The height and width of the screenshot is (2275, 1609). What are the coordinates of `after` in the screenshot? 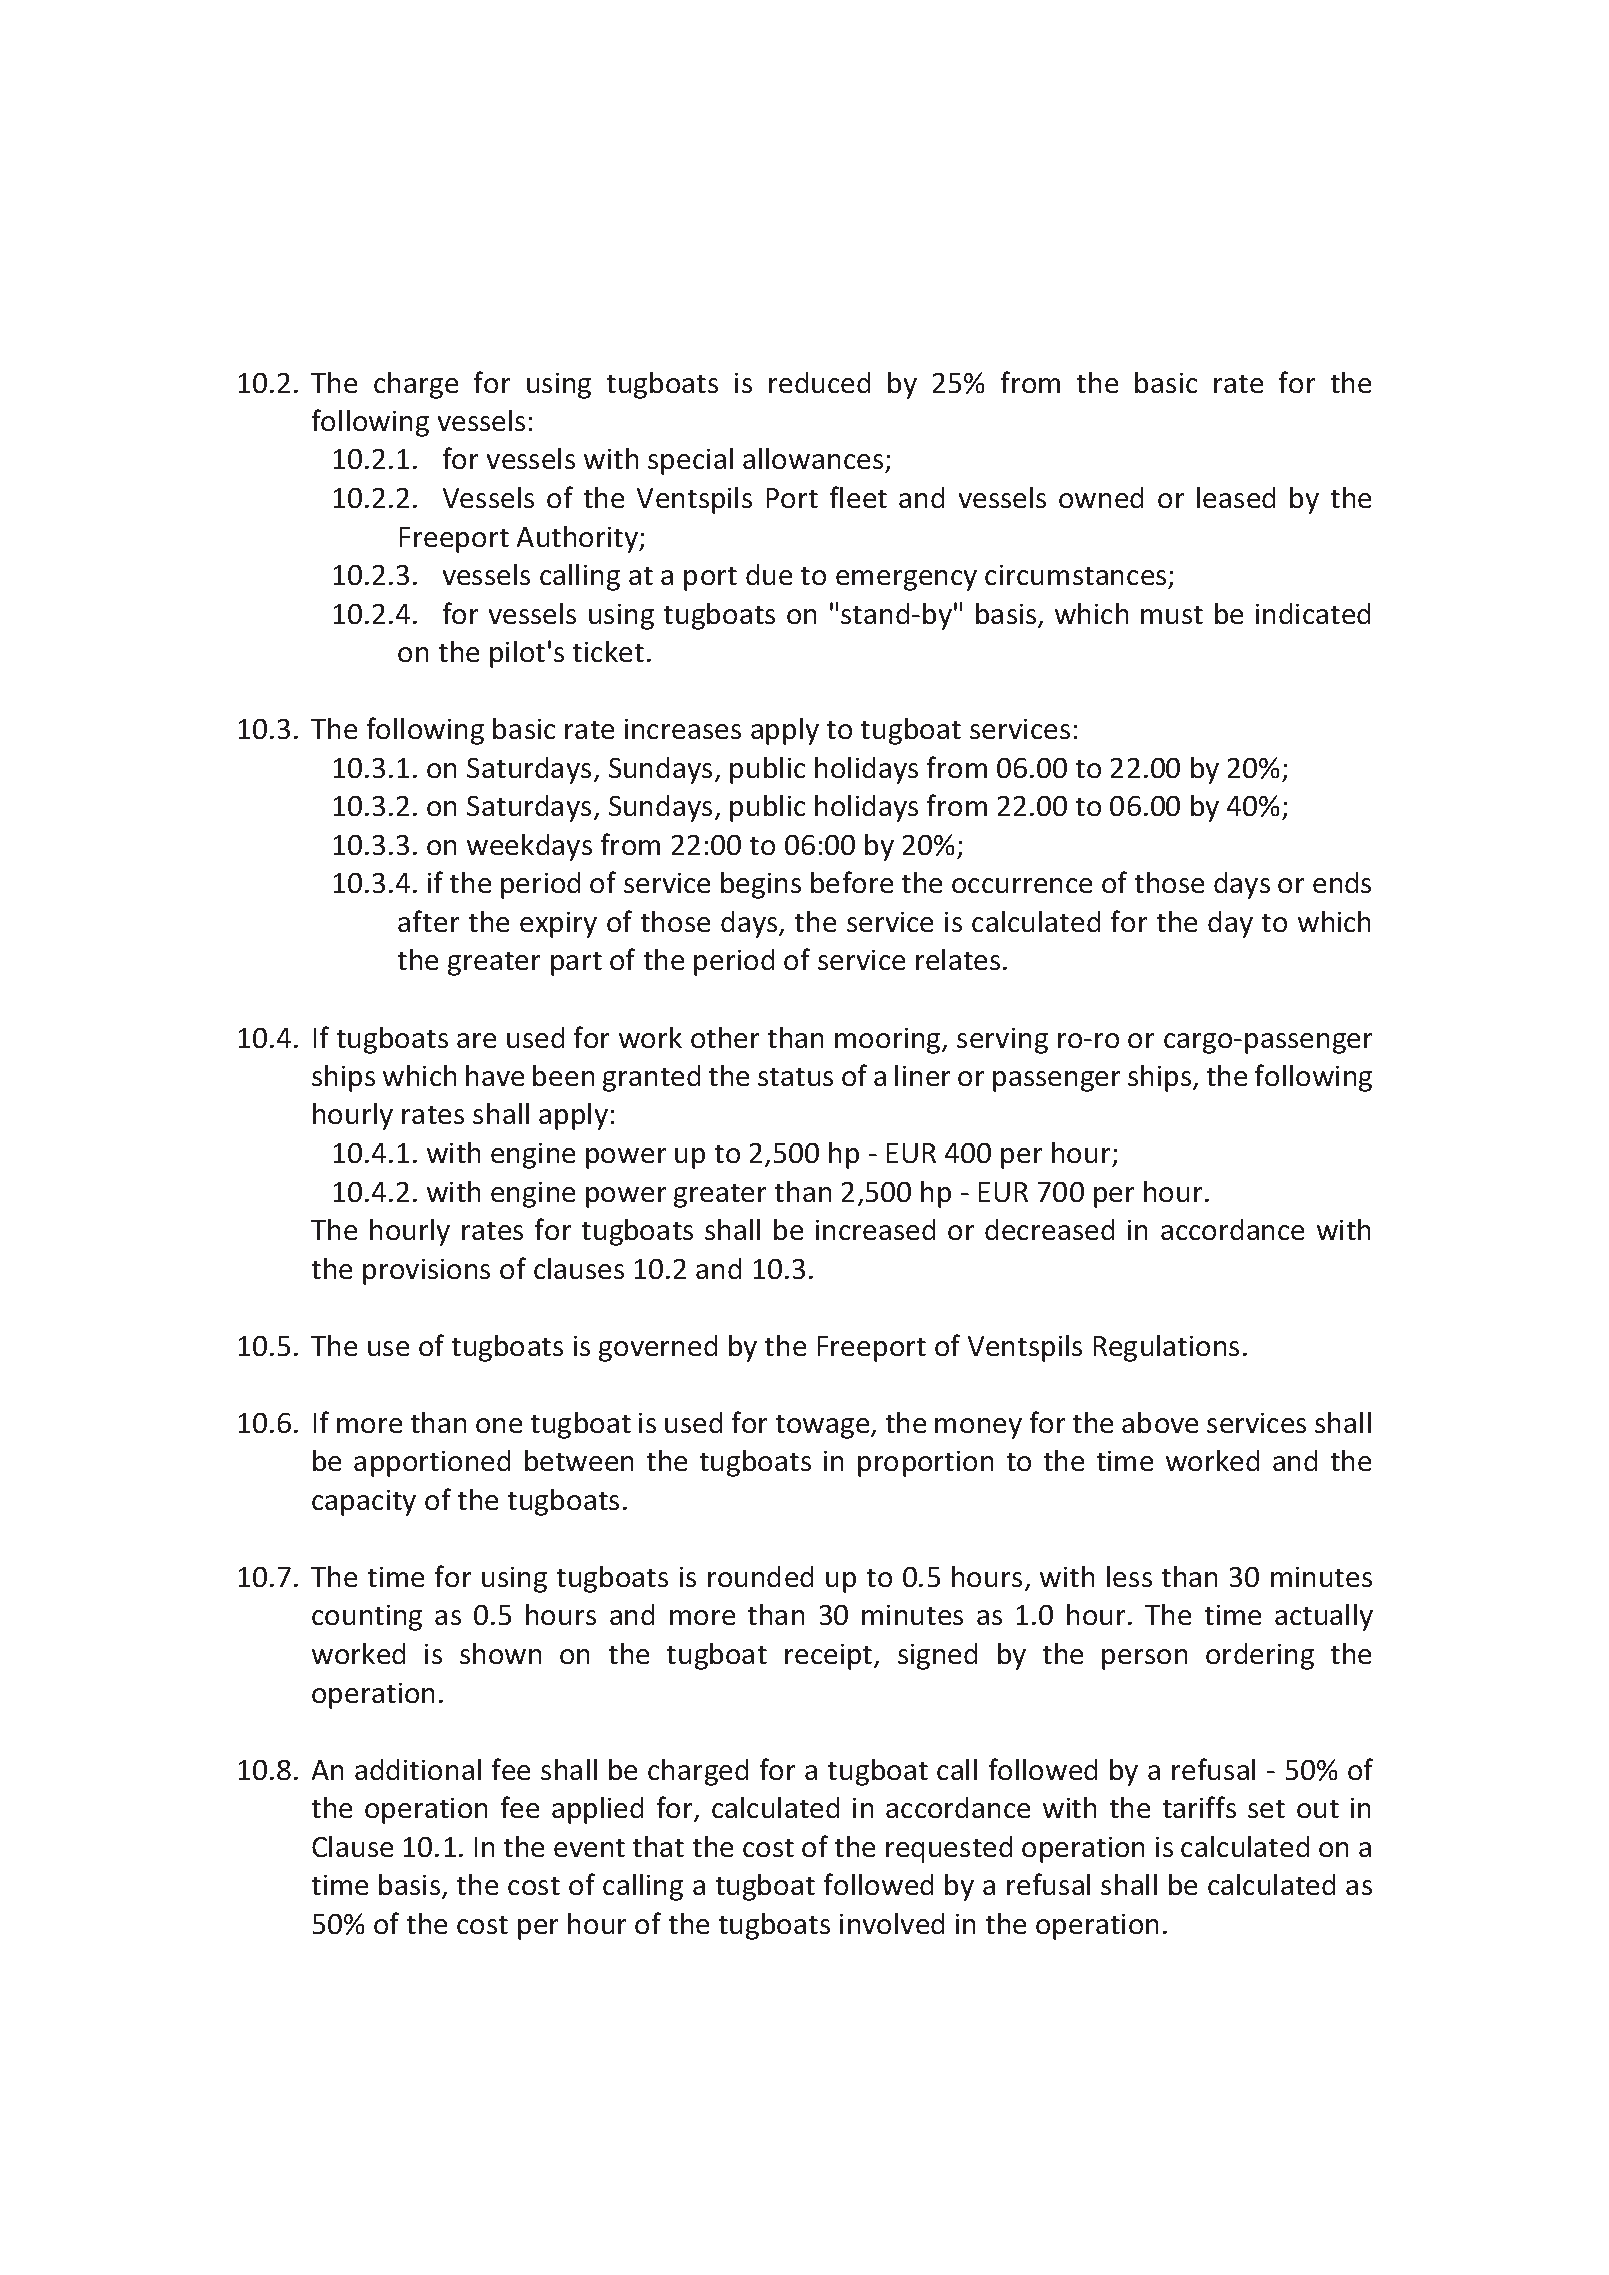 It's located at (428, 921).
